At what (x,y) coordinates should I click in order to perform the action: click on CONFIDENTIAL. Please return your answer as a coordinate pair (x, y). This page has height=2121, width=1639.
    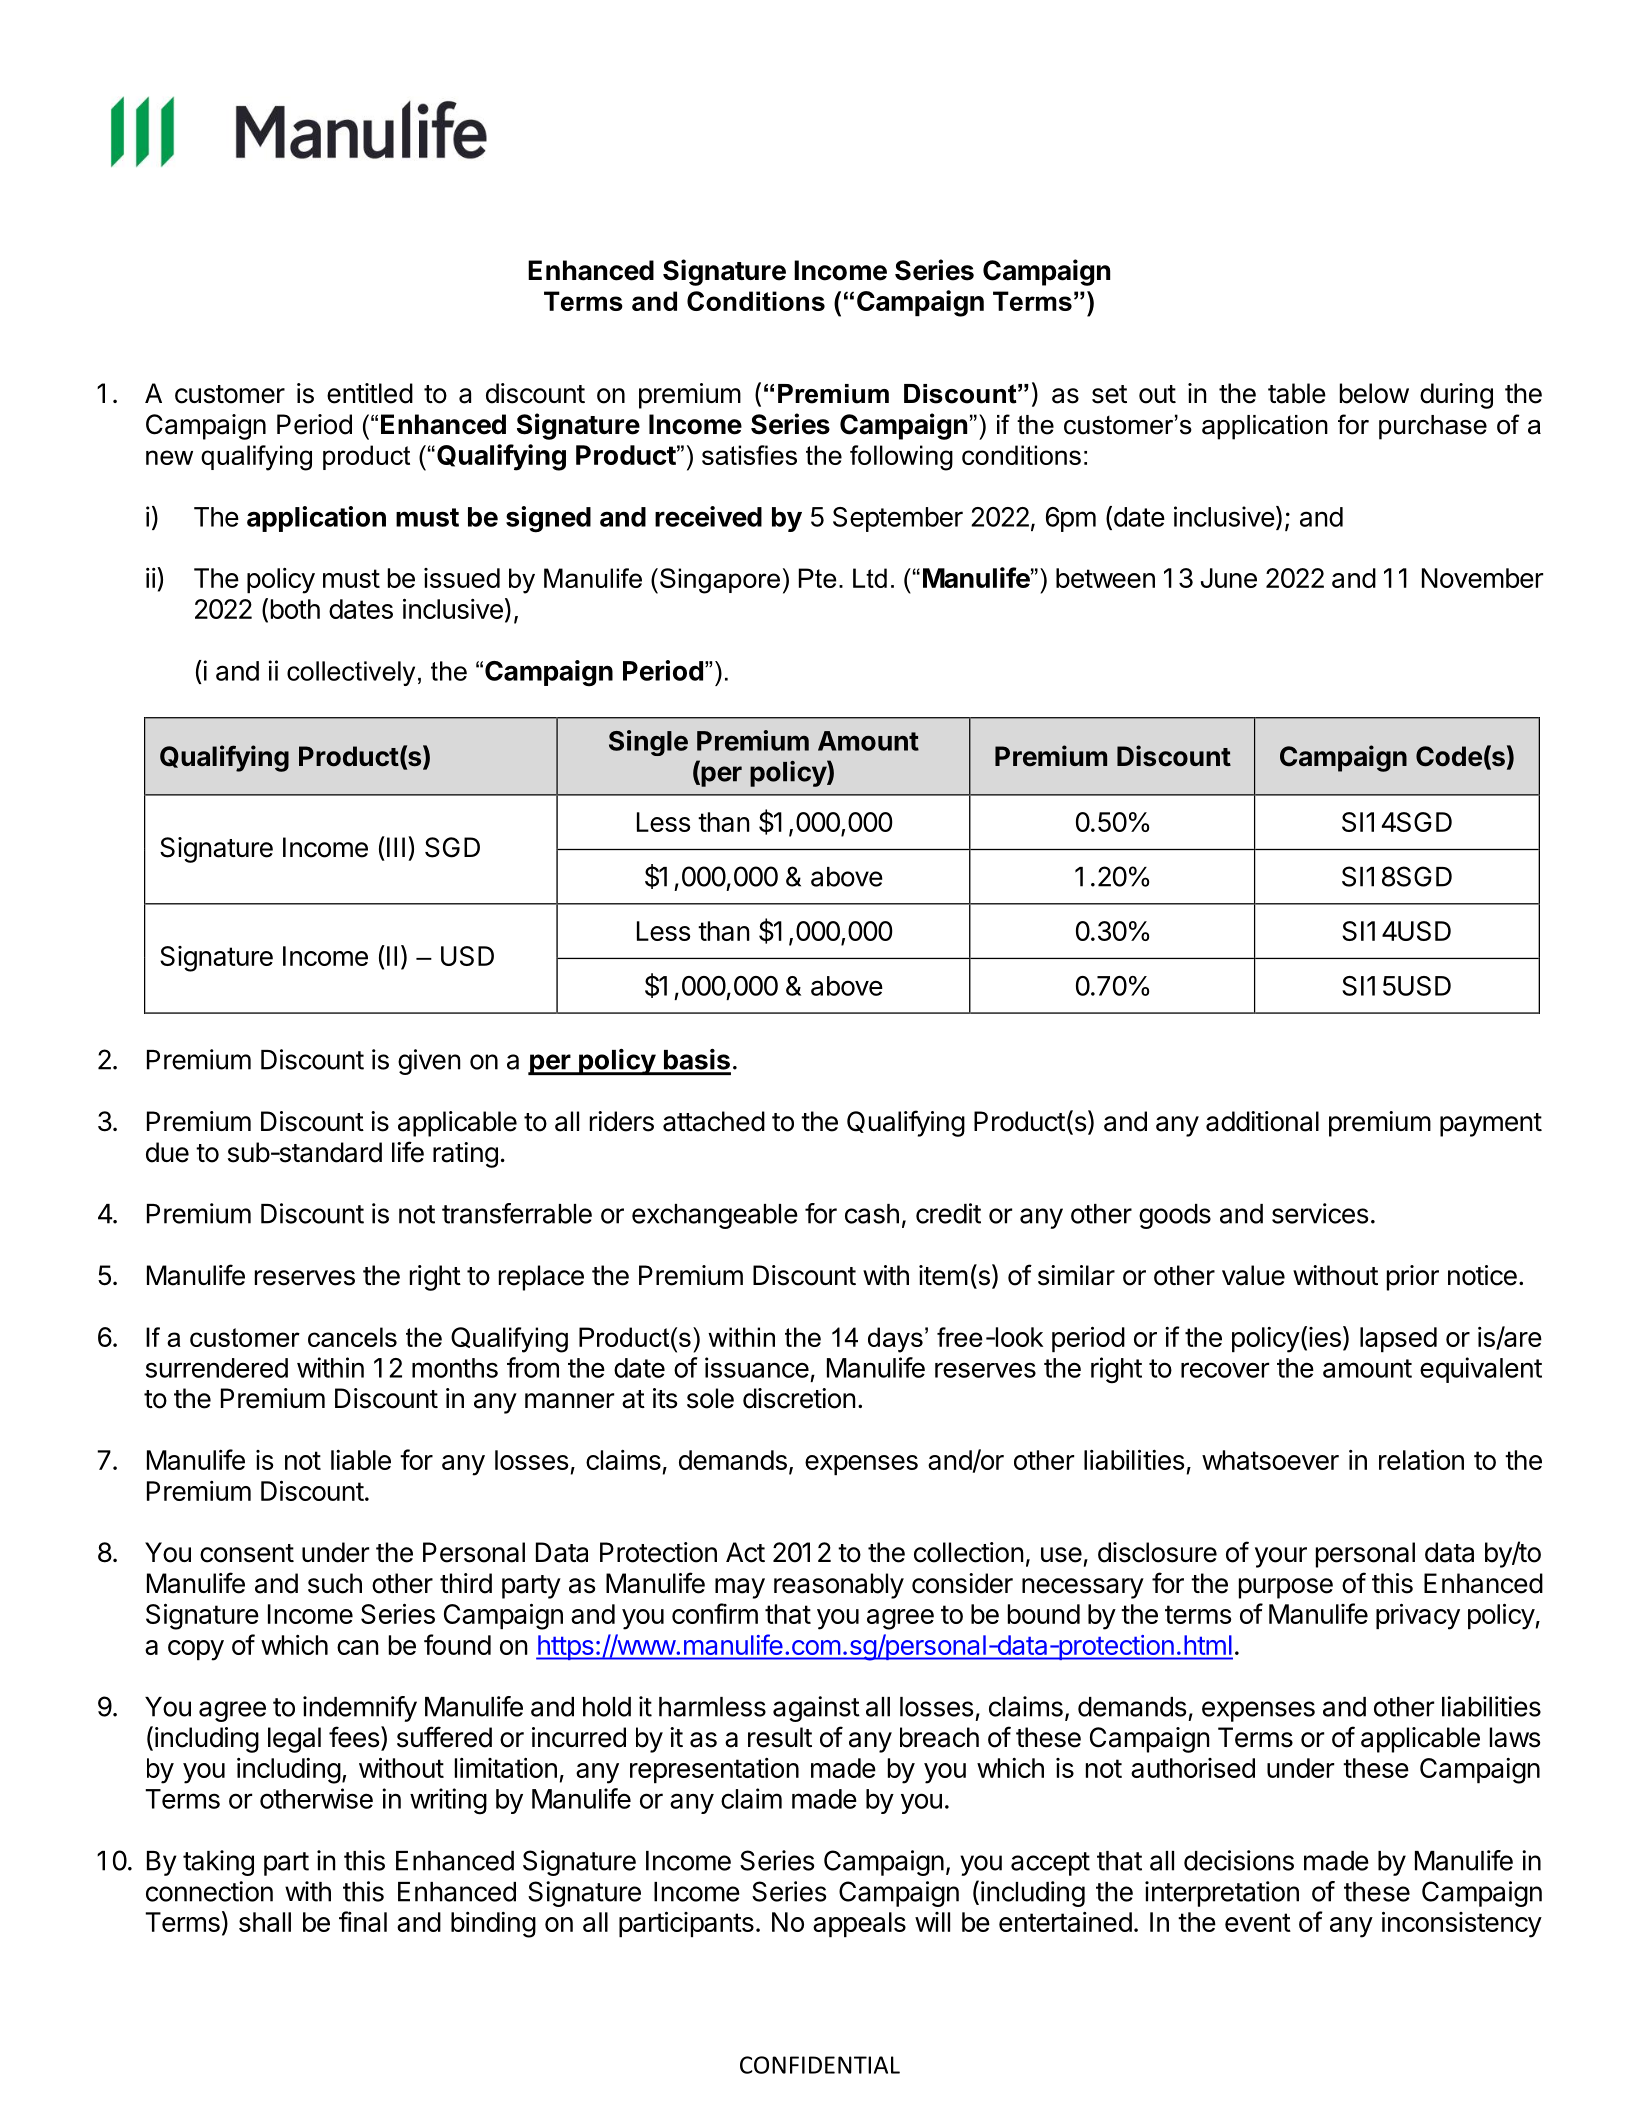
    Looking at the image, I should click on (820, 2065).
